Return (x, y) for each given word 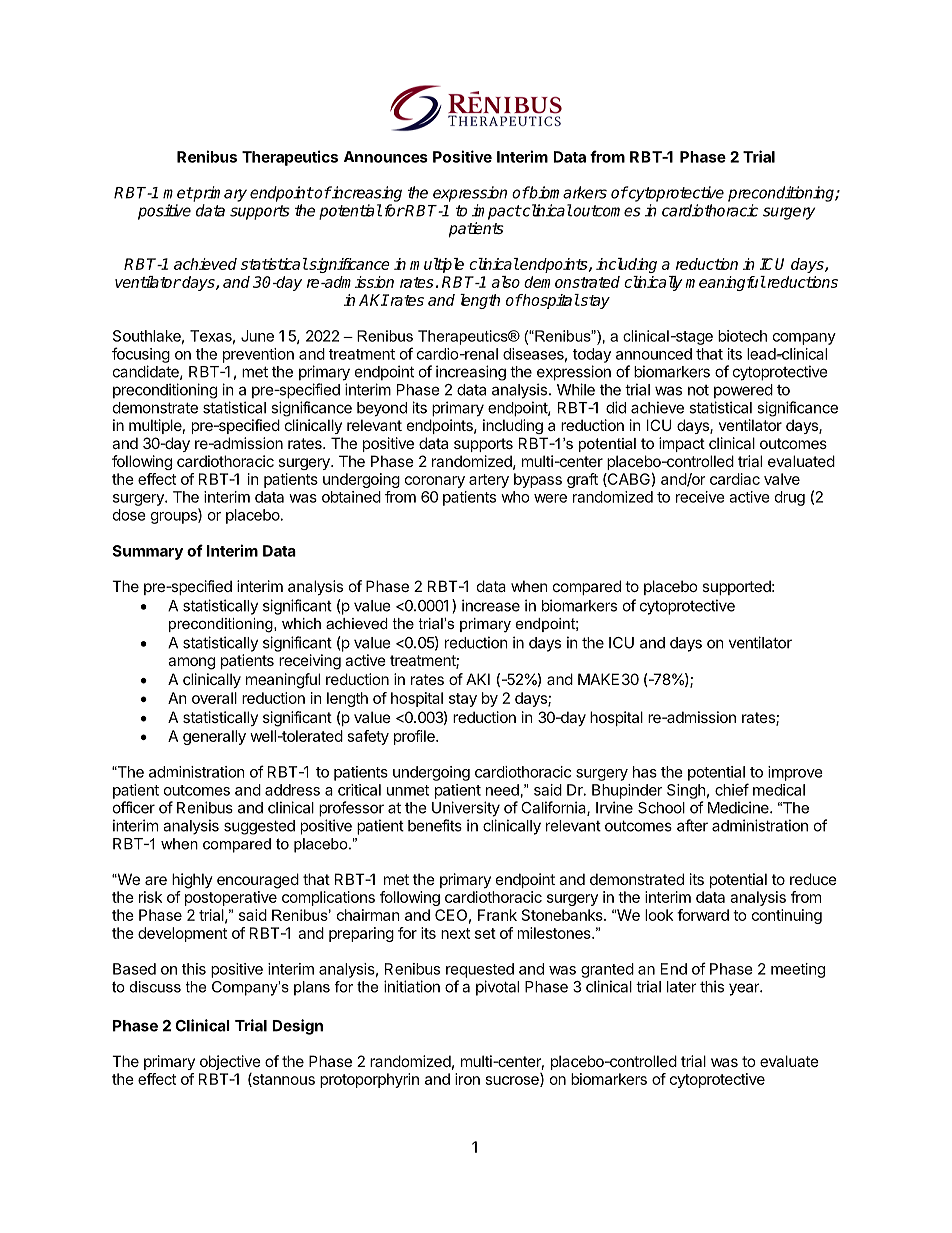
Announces (386, 157)
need (502, 790)
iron (467, 1079)
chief (732, 789)
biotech (742, 336)
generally (214, 737)
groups (175, 518)
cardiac (735, 479)
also (506, 282)
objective (230, 1062)
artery (489, 481)
